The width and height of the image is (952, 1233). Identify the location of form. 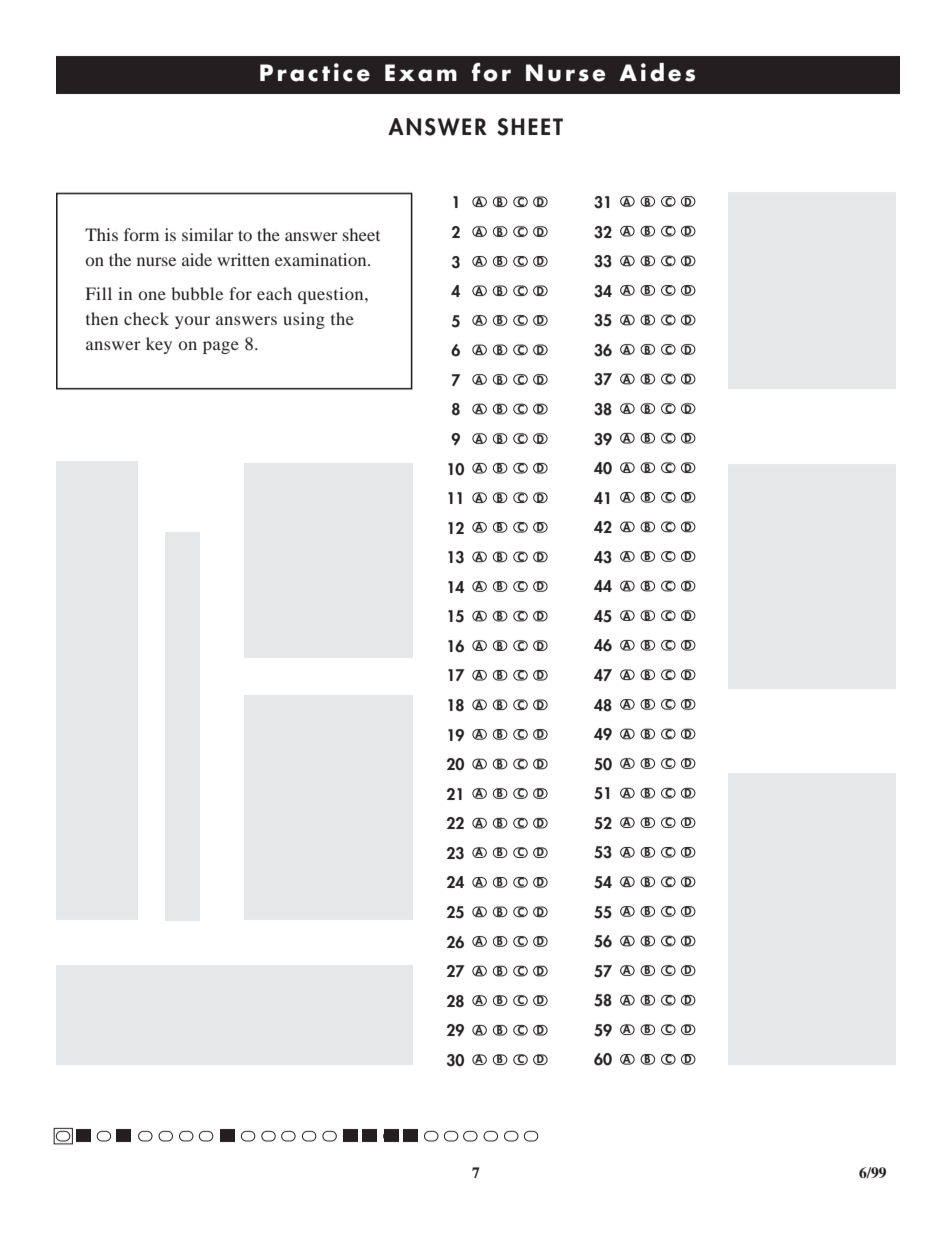
(141, 234).
